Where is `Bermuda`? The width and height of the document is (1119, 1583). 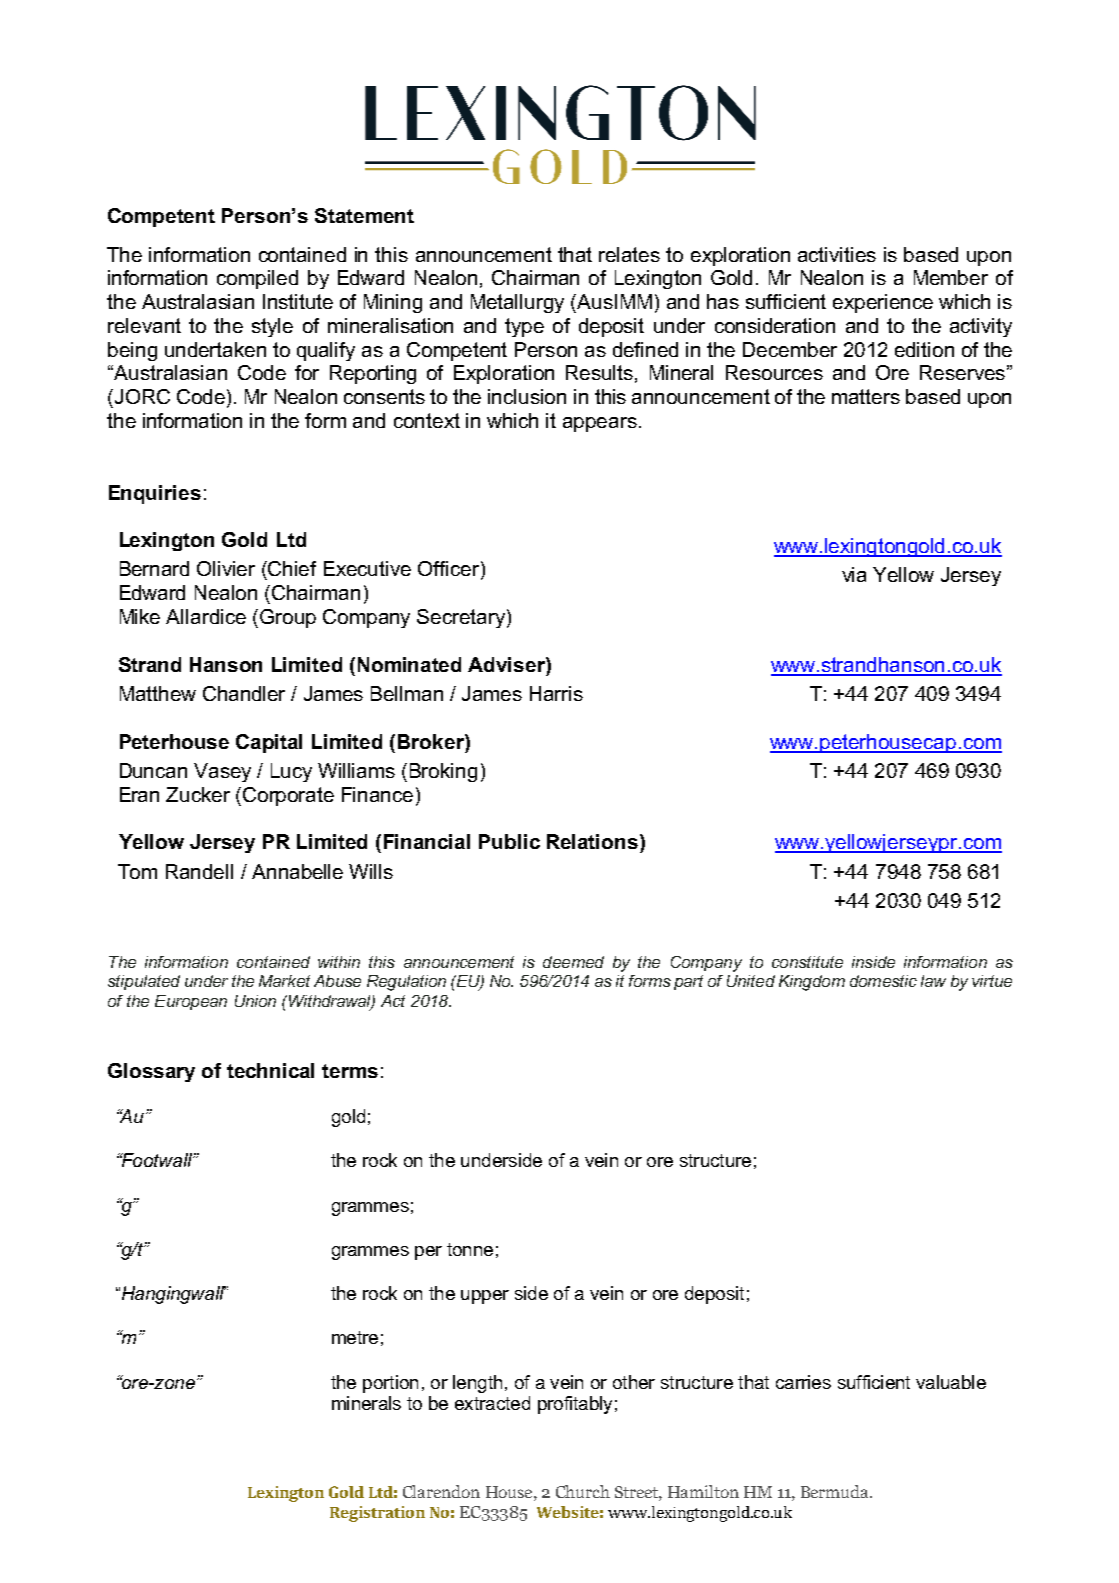 Bermuda is located at coordinates (836, 1491).
